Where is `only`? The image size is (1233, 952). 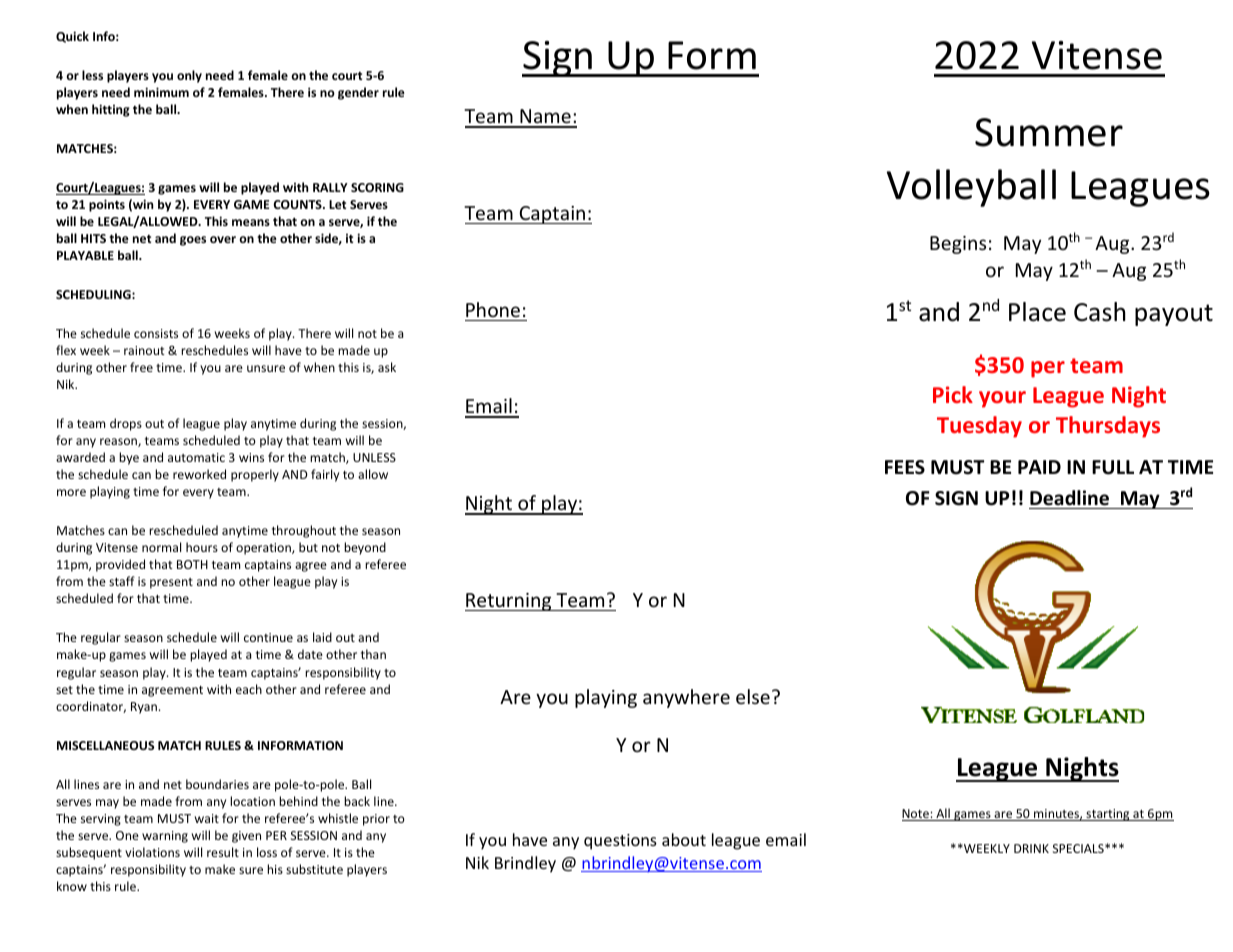 only is located at coordinates (189, 76).
